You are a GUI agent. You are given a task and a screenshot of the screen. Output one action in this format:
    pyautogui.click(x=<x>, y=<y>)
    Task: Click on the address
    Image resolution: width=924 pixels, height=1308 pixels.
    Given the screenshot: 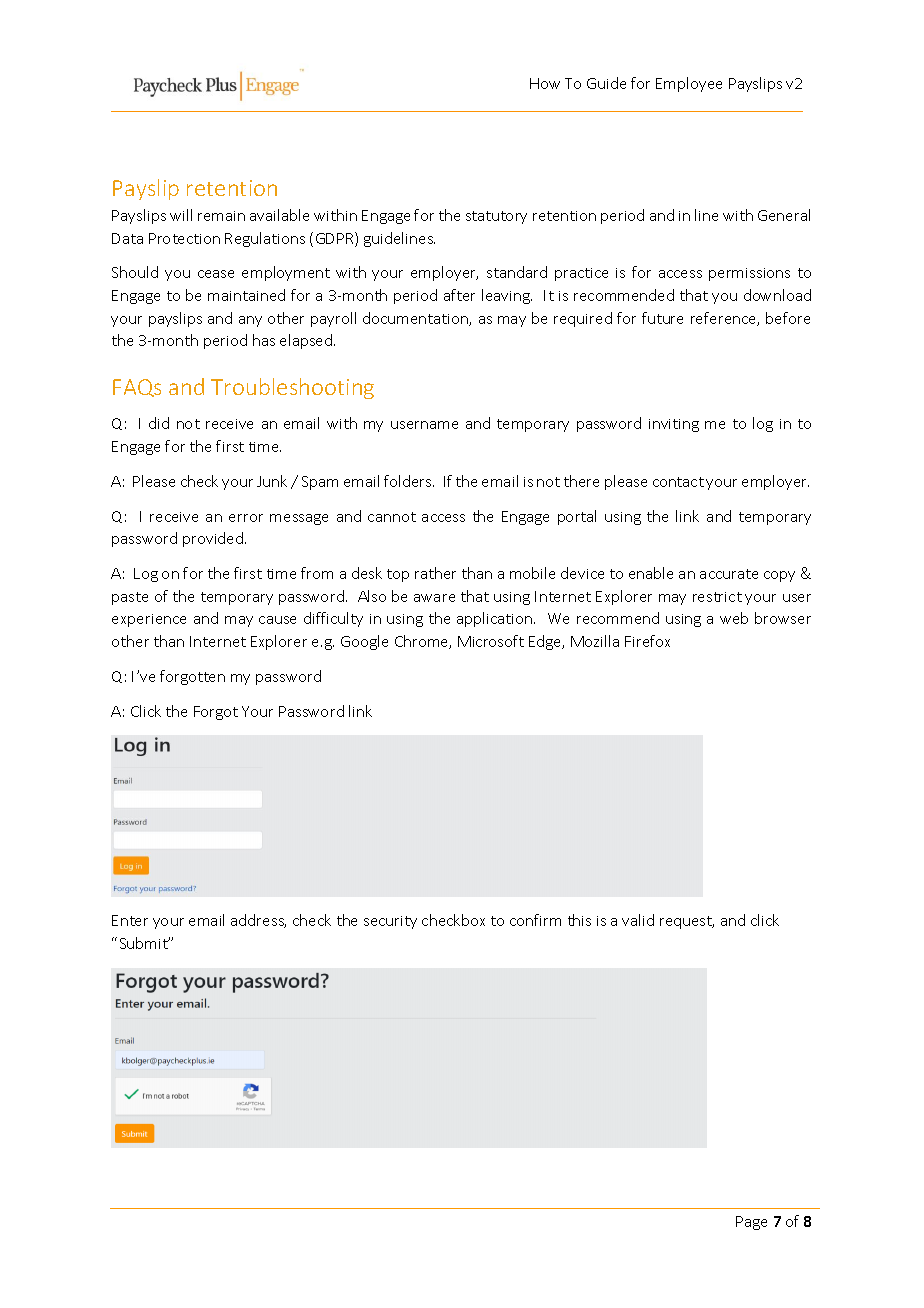 What is the action you would take?
    pyautogui.click(x=258, y=921)
